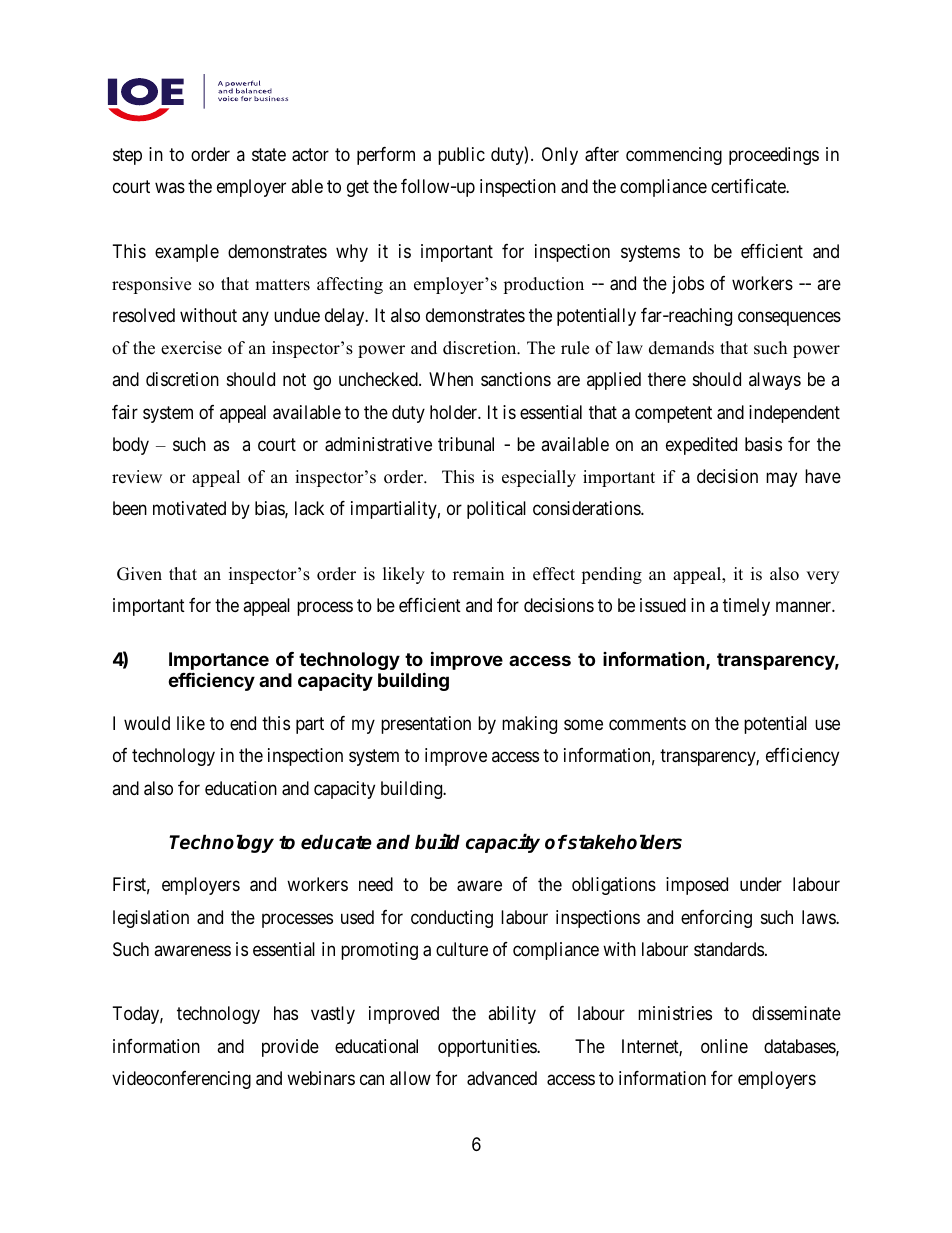 This page has width=952, height=1233. Describe the element at coordinates (181, 1080) in the page. I see `videoconferencing` at that location.
